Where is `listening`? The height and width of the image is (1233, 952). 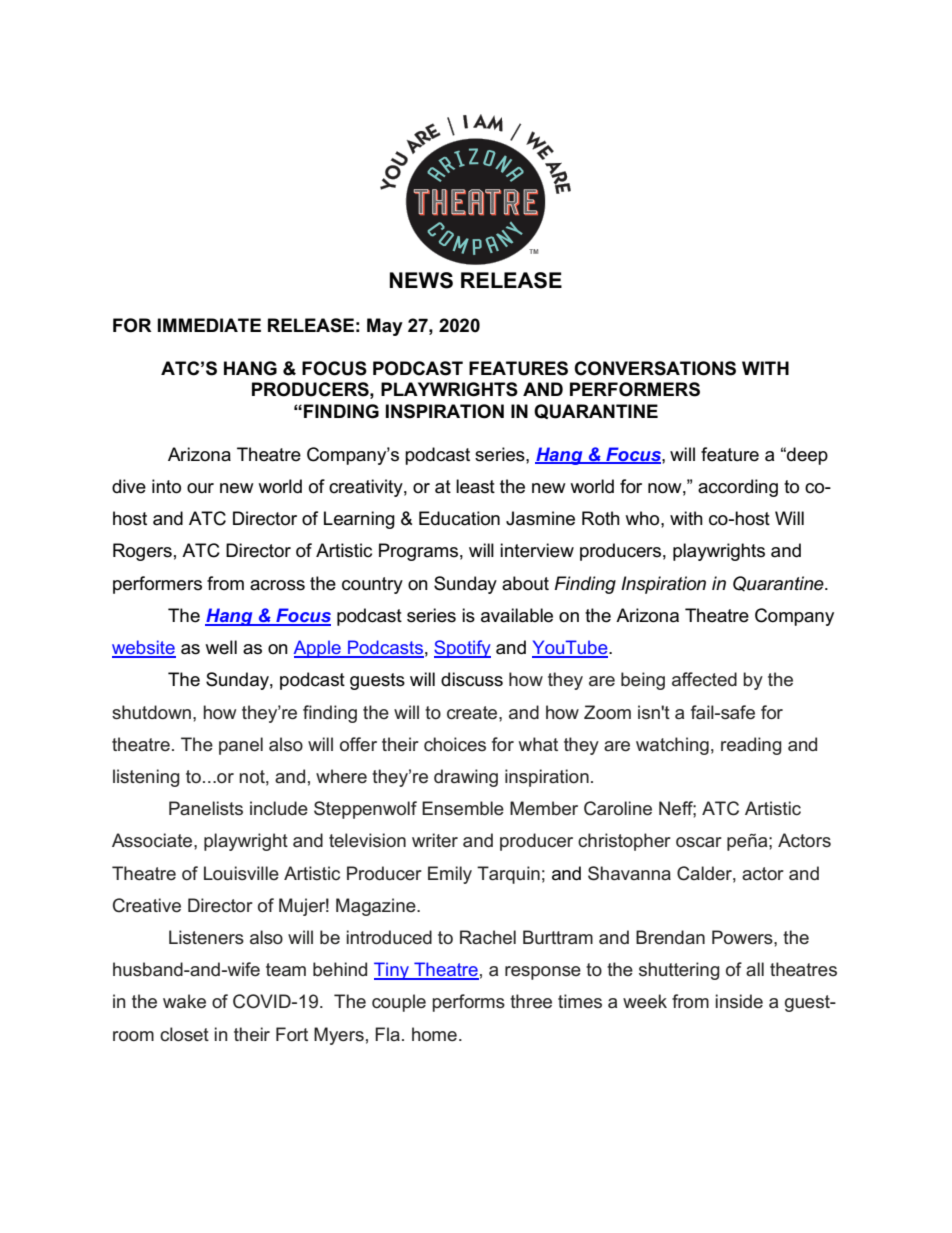
listening is located at coordinates (146, 778).
